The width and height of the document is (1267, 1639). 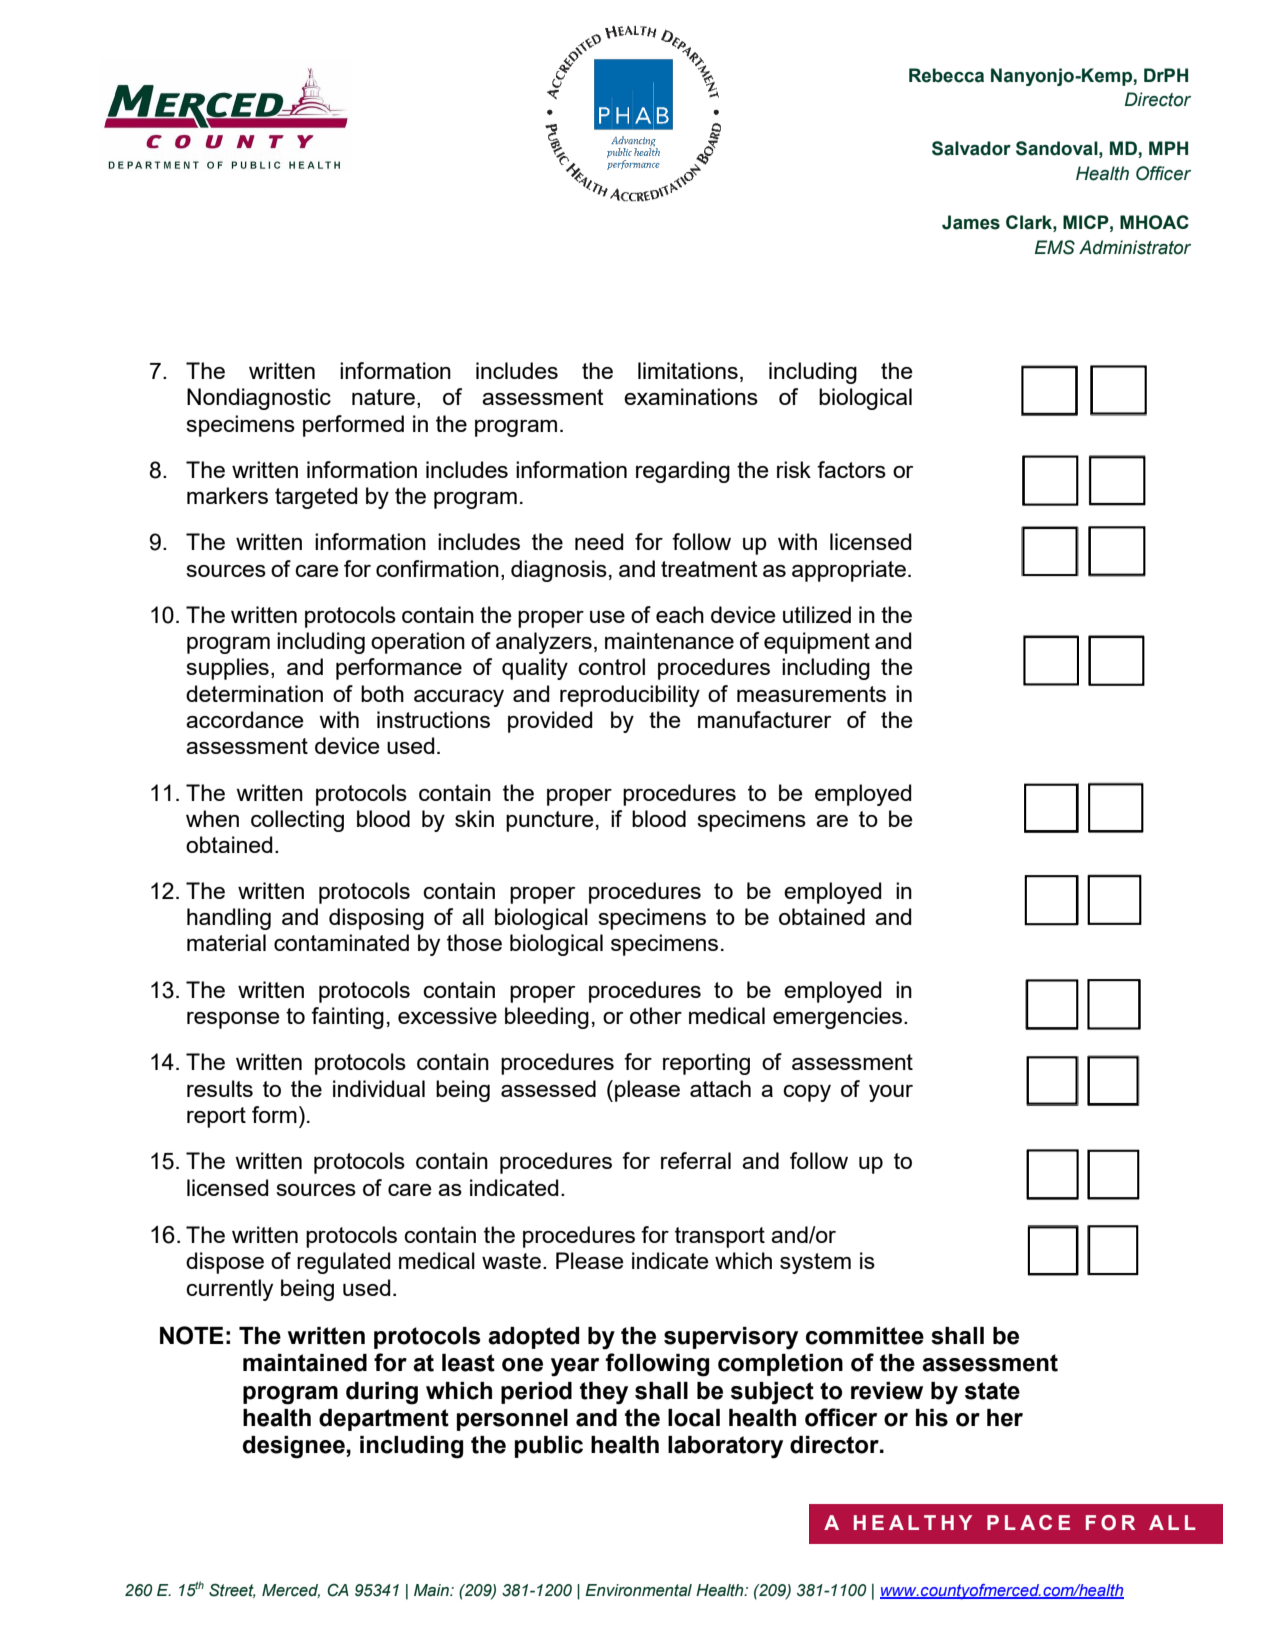 What do you see at coordinates (811, 694) in the document?
I see `measurements` at bounding box center [811, 694].
